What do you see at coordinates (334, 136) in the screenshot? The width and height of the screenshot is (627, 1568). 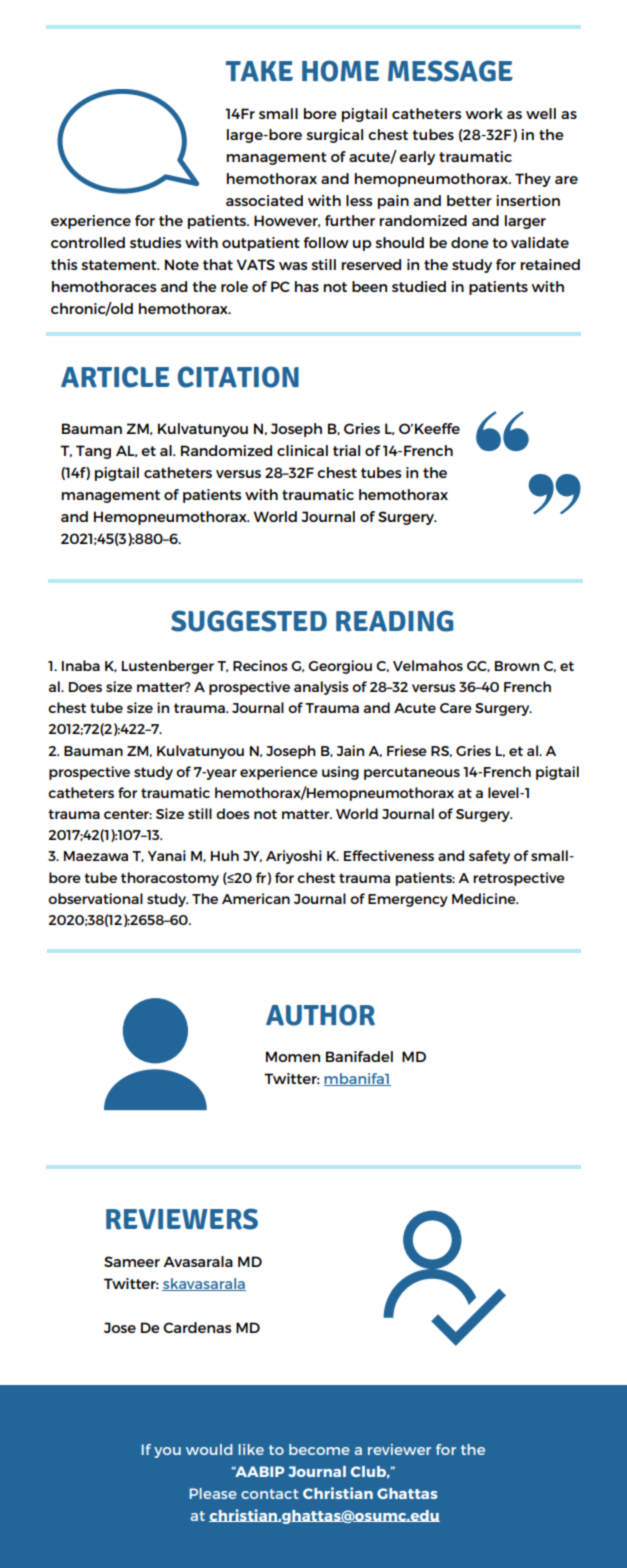 I see `surgical` at bounding box center [334, 136].
